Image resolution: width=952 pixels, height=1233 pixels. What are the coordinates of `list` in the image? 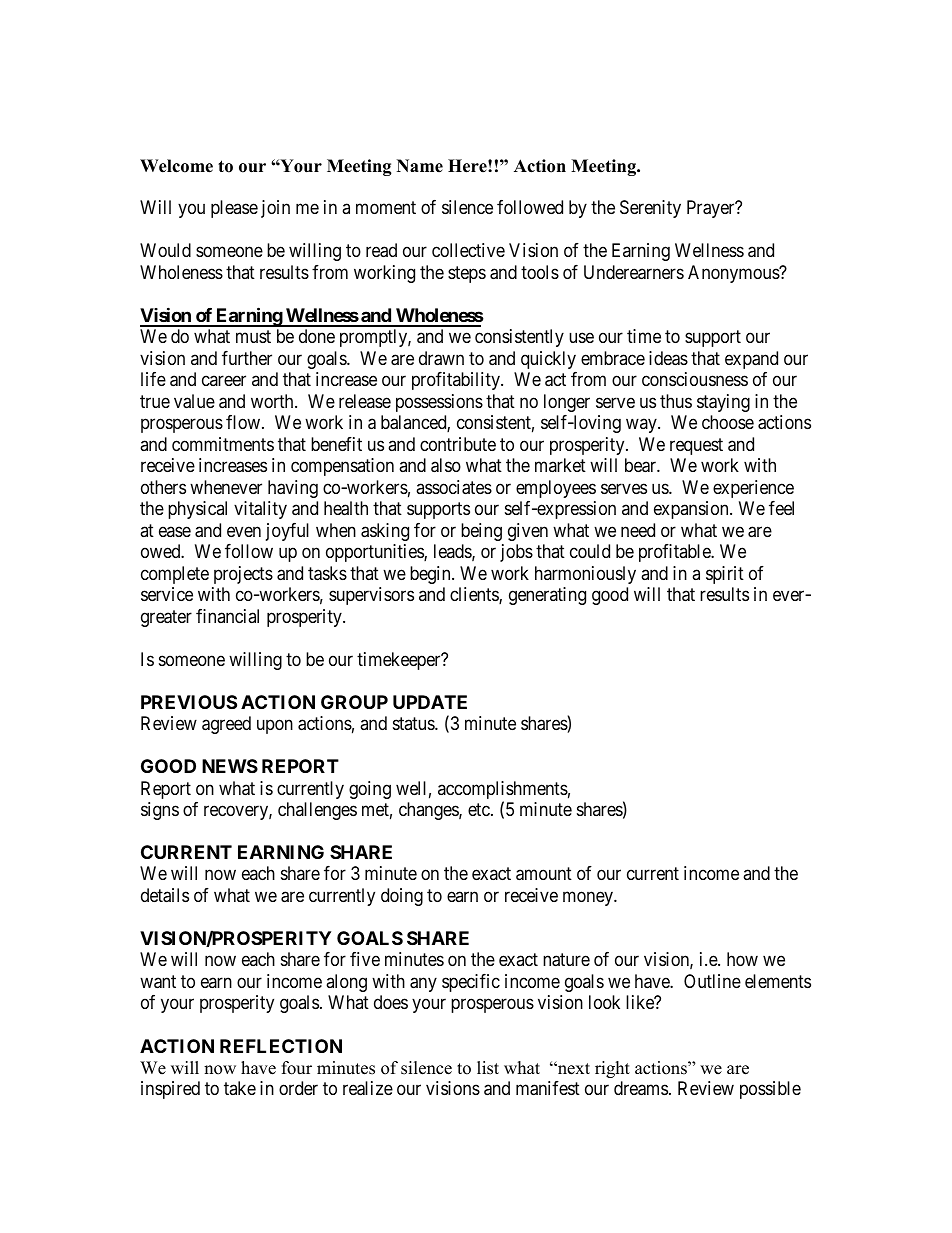 It's located at (488, 1068).
